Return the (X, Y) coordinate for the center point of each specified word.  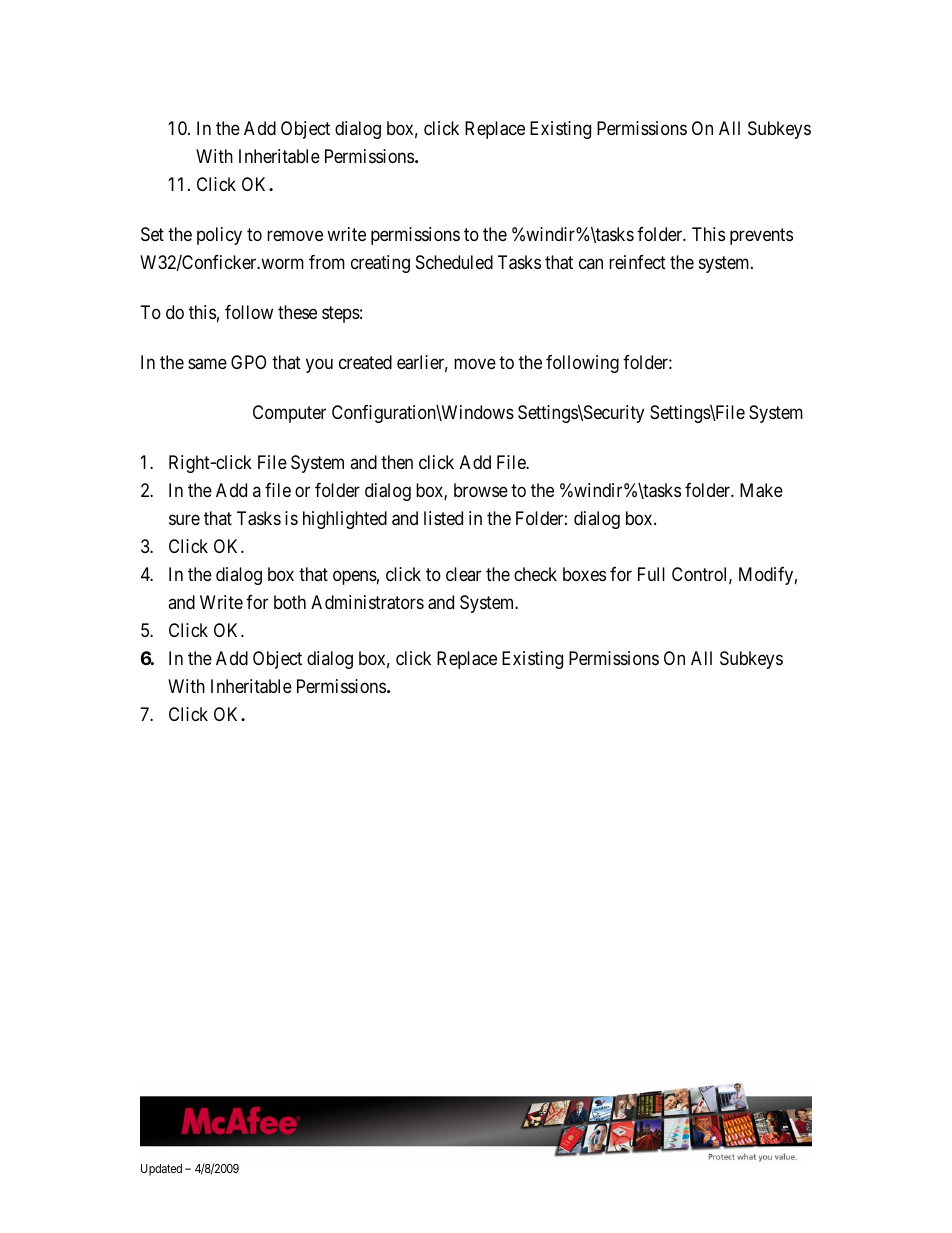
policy (219, 236)
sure (184, 519)
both (290, 602)
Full (651, 574)
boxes (584, 574)
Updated (161, 1170)
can (591, 264)
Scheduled (454, 262)
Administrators (367, 602)
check (535, 574)
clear (463, 574)
